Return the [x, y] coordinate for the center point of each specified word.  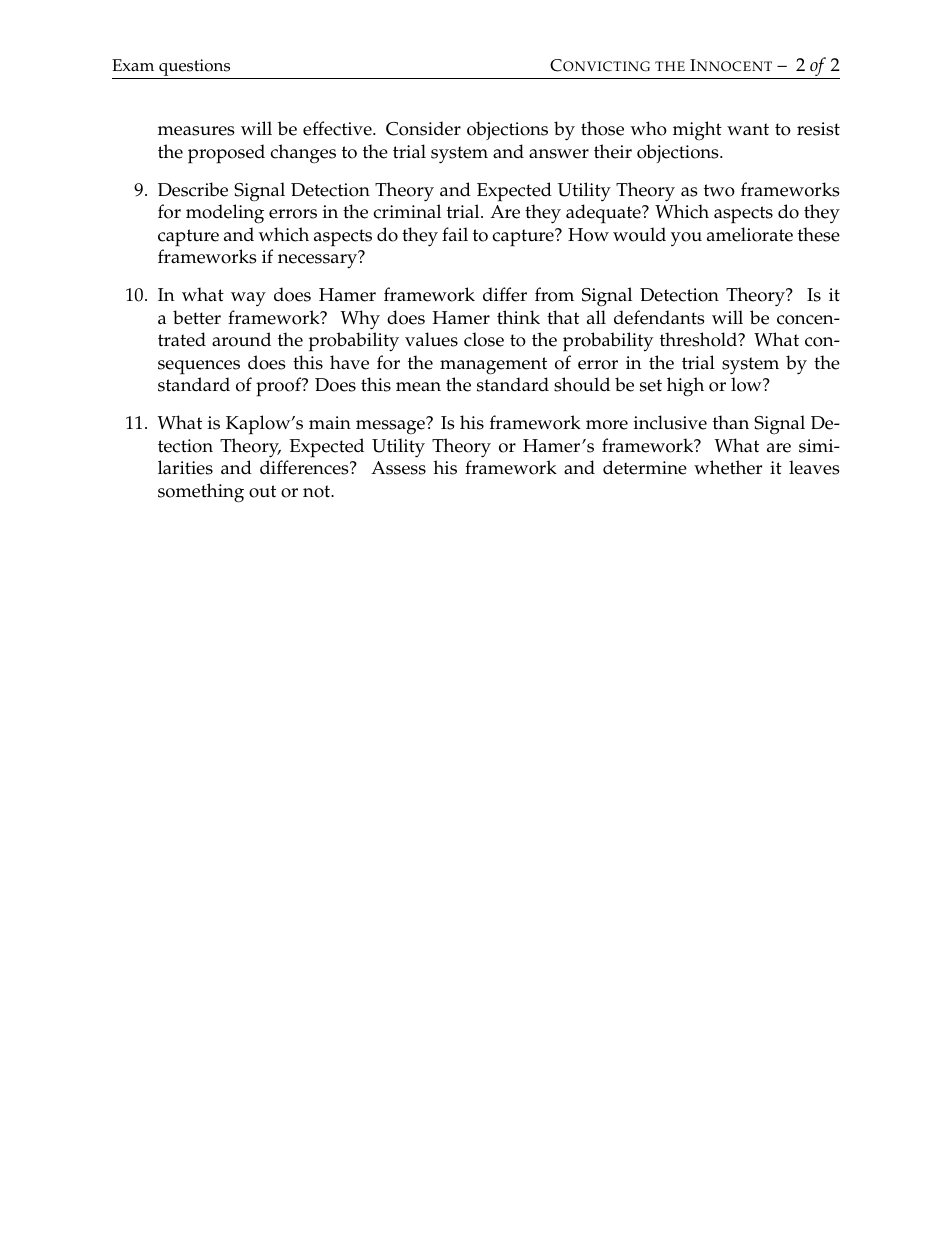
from [554, 294]
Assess [398, 468]
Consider [423, 128]
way [248, 299]
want [748, 129]
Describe [193, 189]
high [685, 387]
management [493, 366]
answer [559, 154]
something [201, 493]
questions [195, 69]
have [349, 362]
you [686, 239]
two [719, 190]
